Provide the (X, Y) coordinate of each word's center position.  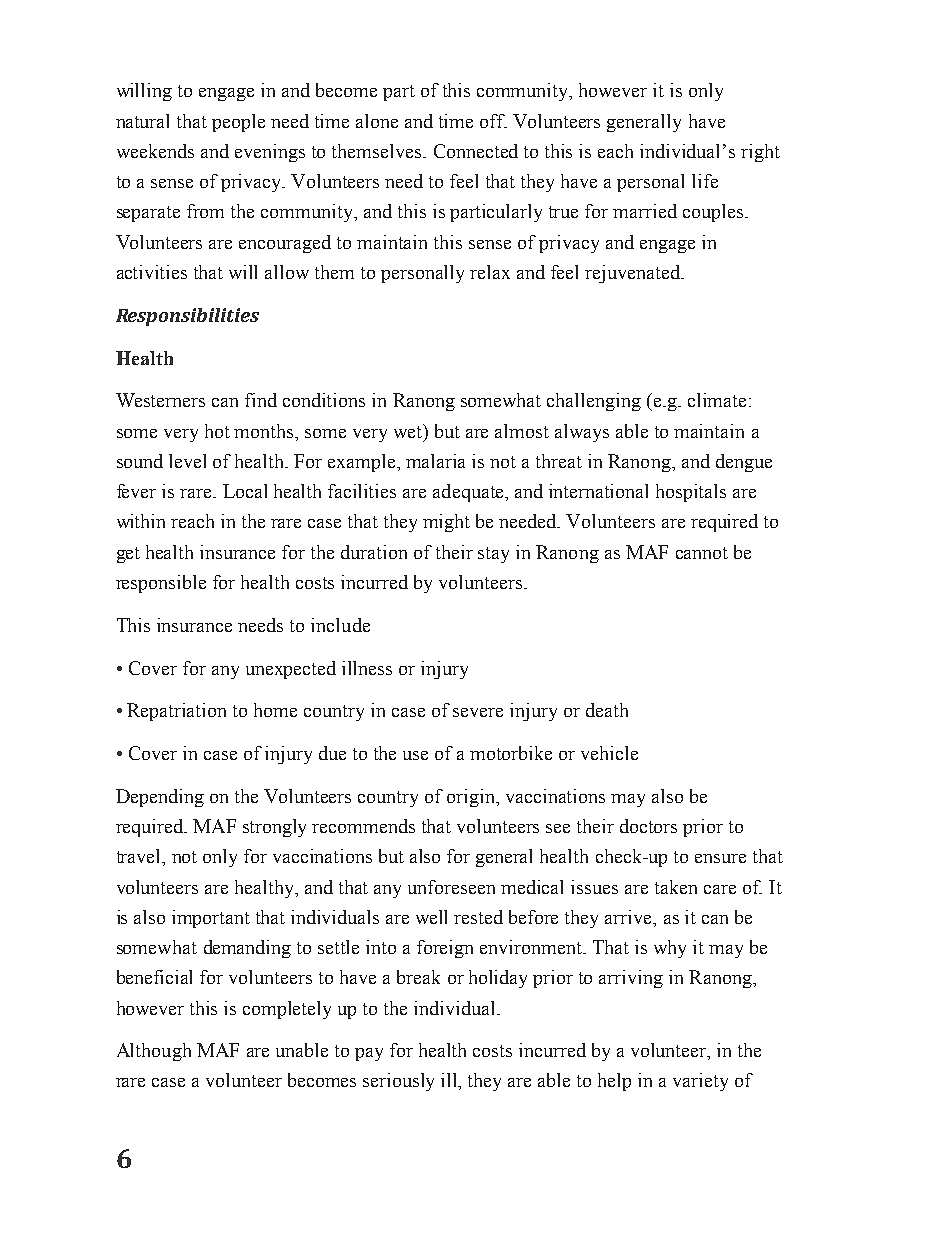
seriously (398, 1082)
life (705, 181)
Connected (476, 151)
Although (154, 1052)
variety (700, 1082)
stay (493, 555)
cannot (702, 553)
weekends (155, 151)
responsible (161, 584)
